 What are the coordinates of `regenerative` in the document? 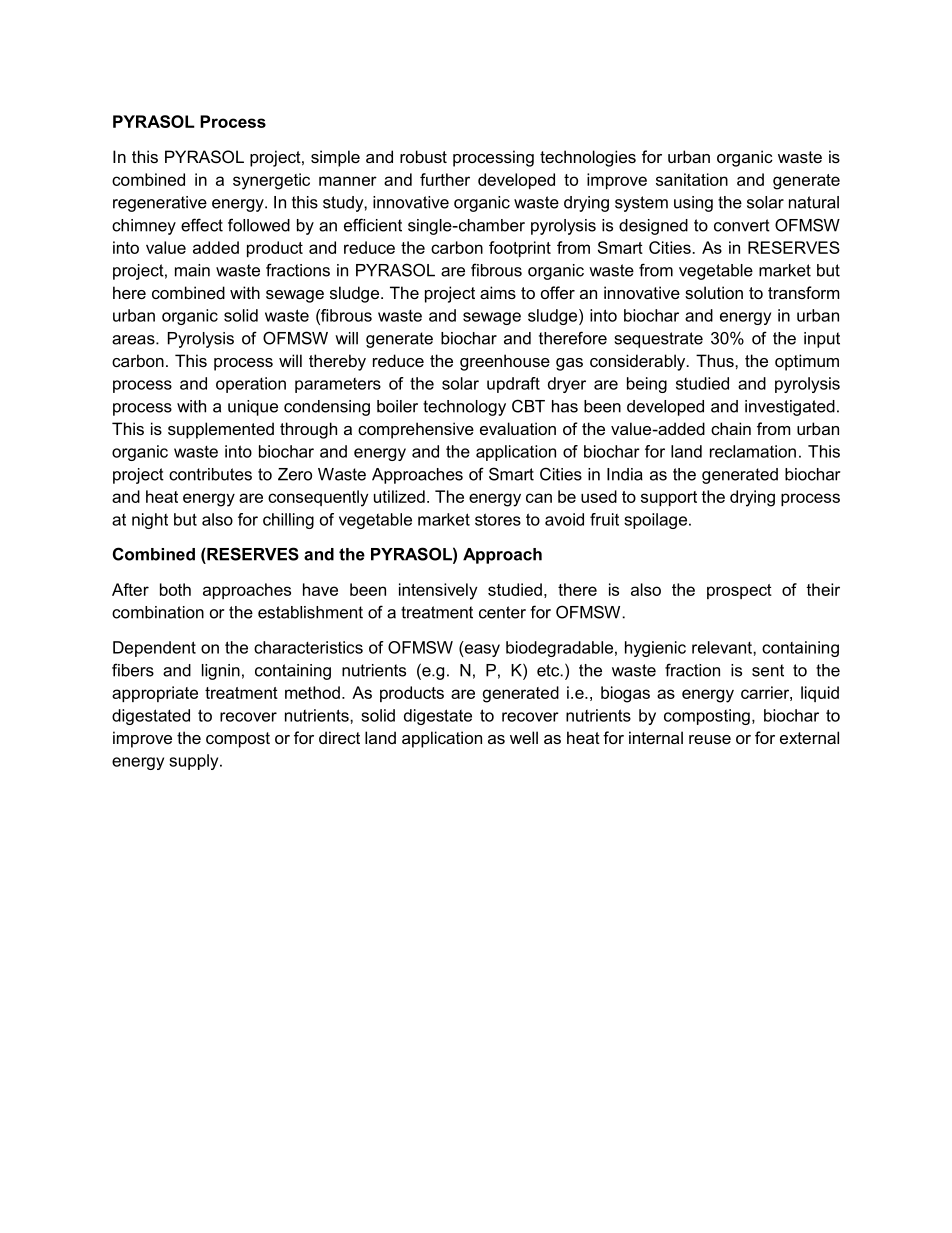 It's located at (160, 204).
